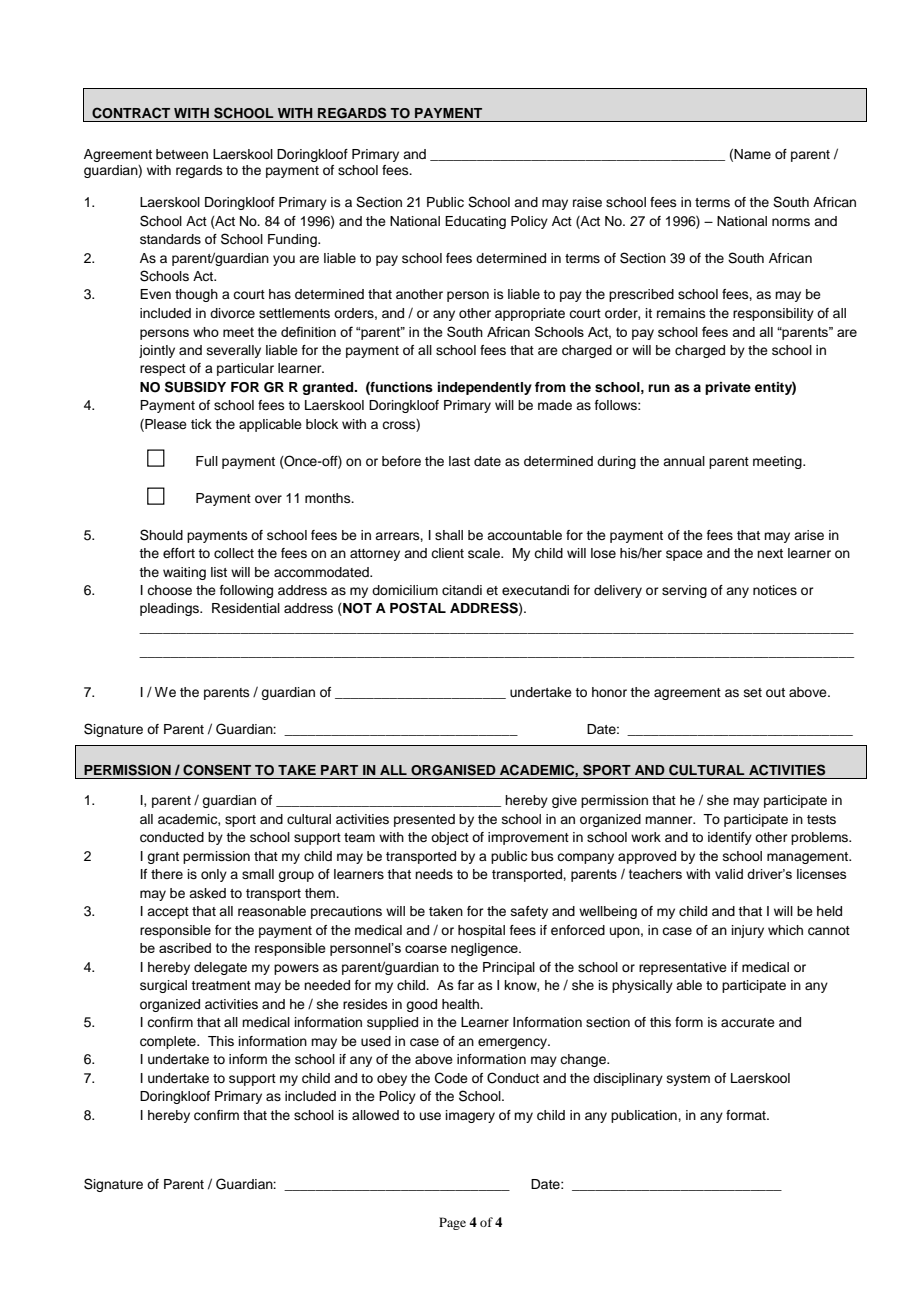 The image size is (924, 1307). I want to click on last, so click(459, 461).
